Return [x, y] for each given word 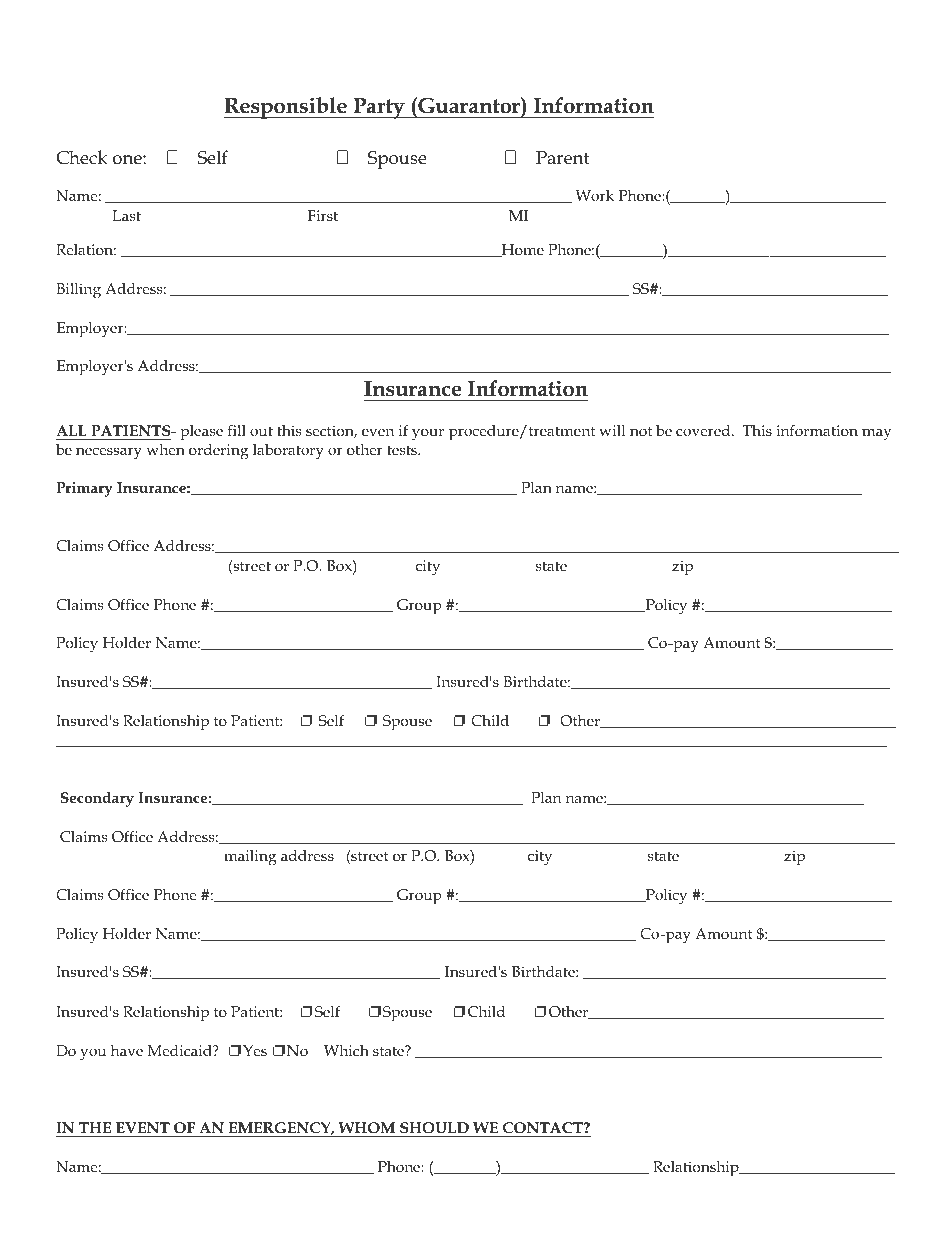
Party [379, 108]
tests [403, 450]
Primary [84, 489]
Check [82, 157]
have [127, 1050]
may [876, 434]
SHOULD [434, 1129]
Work [595, 195]
